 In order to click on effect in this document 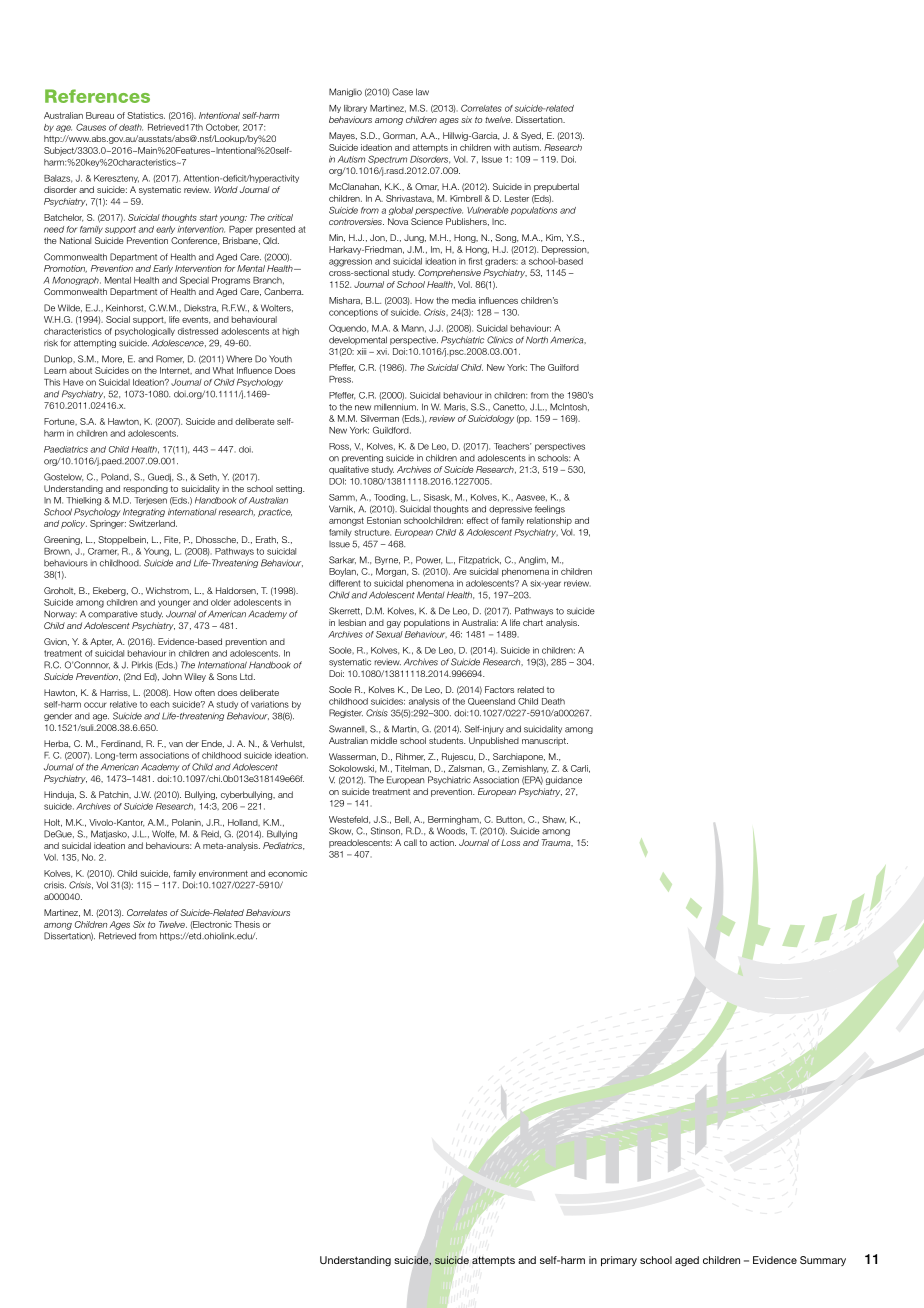, I will do `click(477, 520)`.
